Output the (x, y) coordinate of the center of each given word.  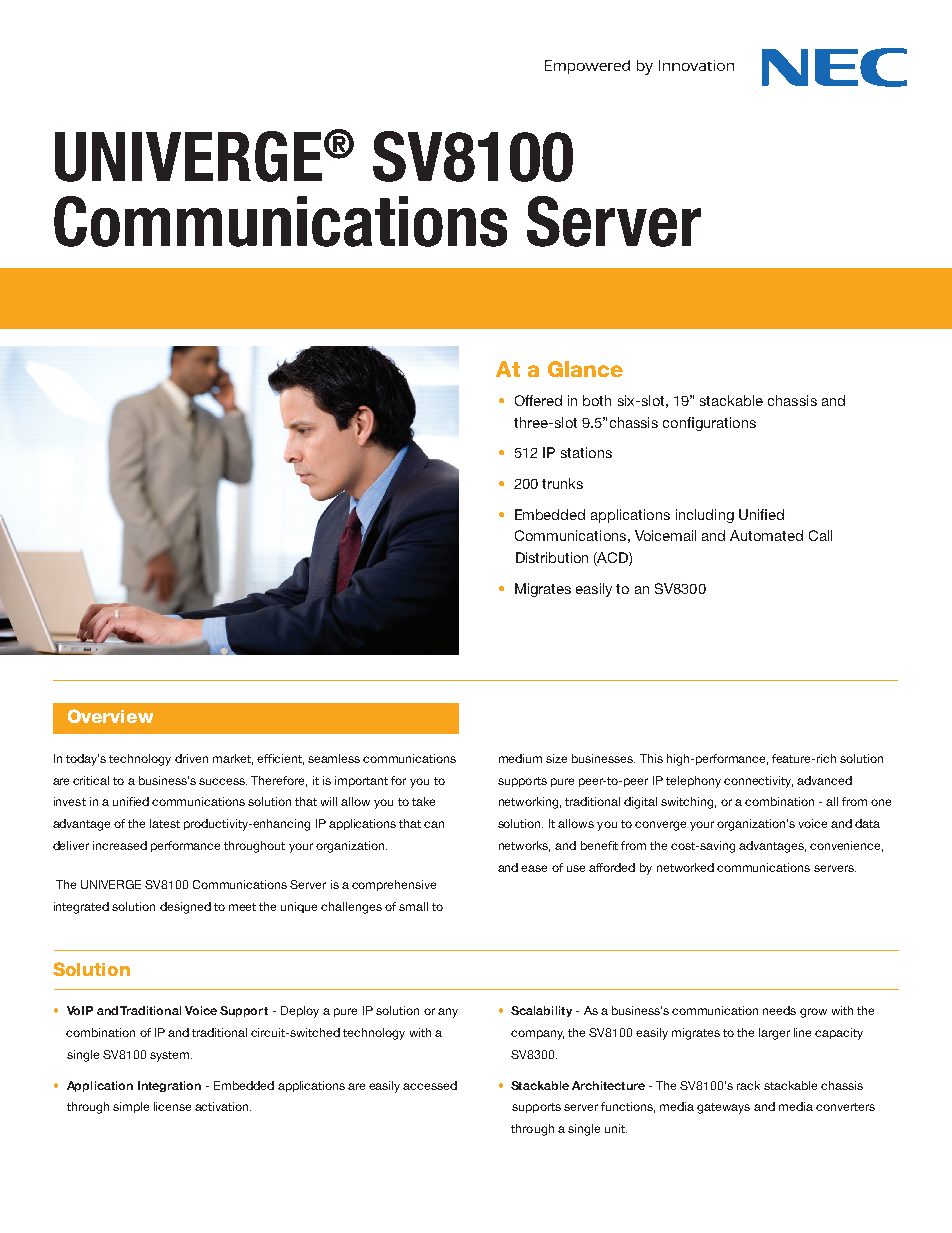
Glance (585, 369)
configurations (709, 424)
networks (524, 846)
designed (185, 908)
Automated (766, 535)
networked (685, 867)
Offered (538, 400)
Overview (110, 716)
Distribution (552, 557)
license (172, 1106)
